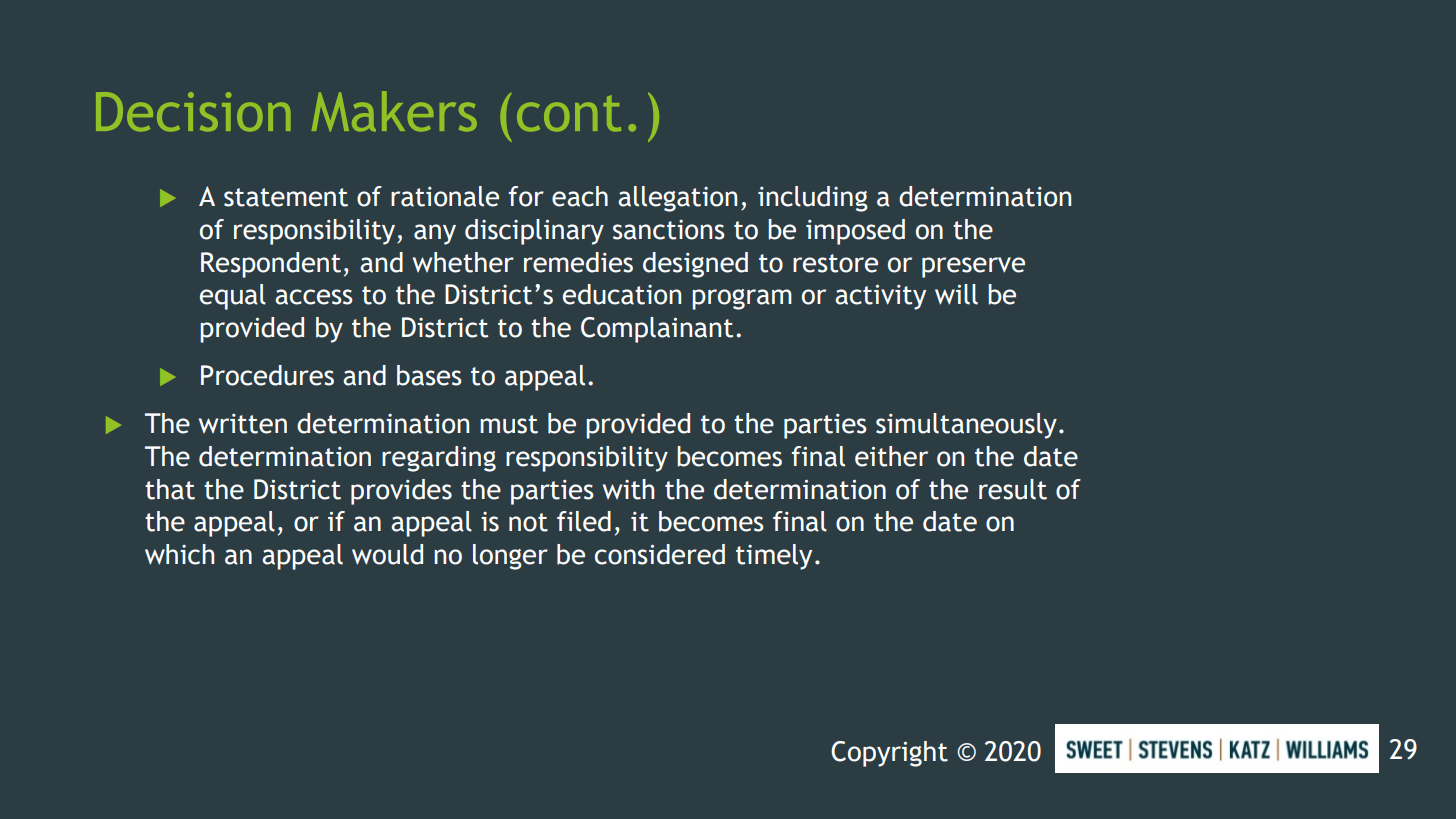 The height and width of the screenshot is (819, 1456). What do you see at coordinates (179, 554) in the screenshot?
I see `which` at bounding box center [179, 554].
